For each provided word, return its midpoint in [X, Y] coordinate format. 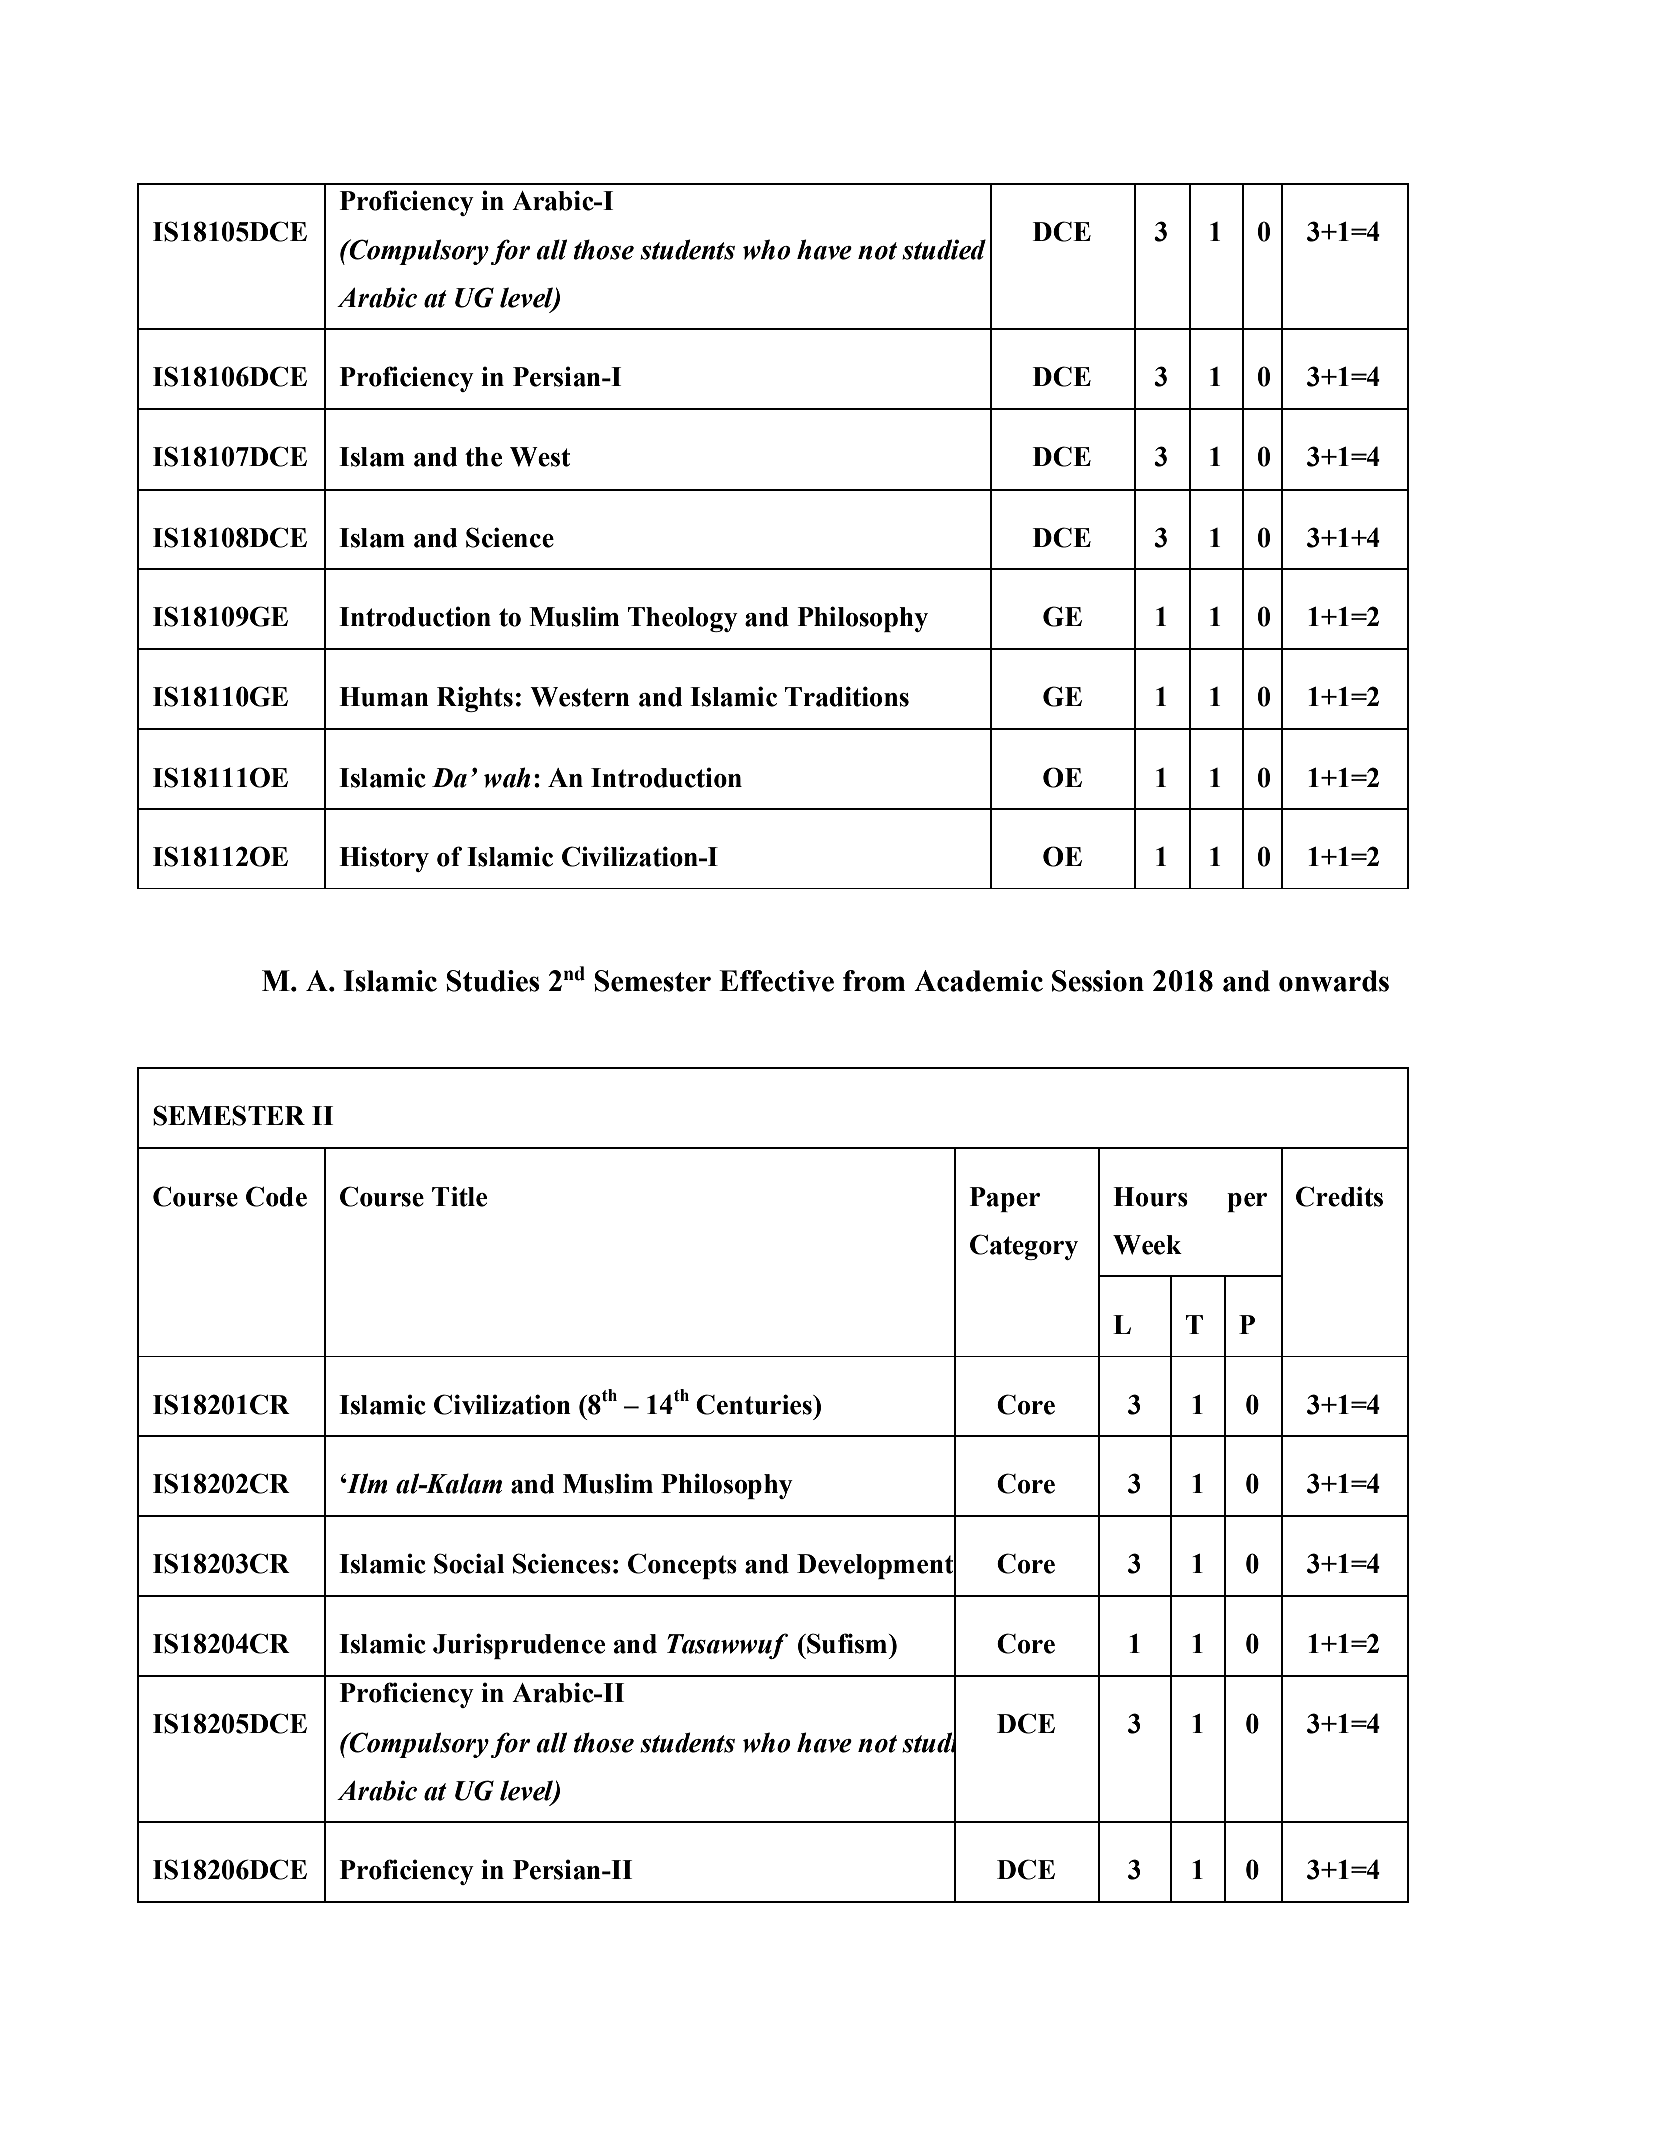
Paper [1005, 1199]
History [384, 859]
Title [459, 1196]
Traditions [847, 696]
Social [469, 1563]
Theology [683, 619]
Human [384, 697]
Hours [1150, 1197]
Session [1098, 981]
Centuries [755, 1404]
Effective [776, 981]
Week [1147, 1245]
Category [1024, 1247]
